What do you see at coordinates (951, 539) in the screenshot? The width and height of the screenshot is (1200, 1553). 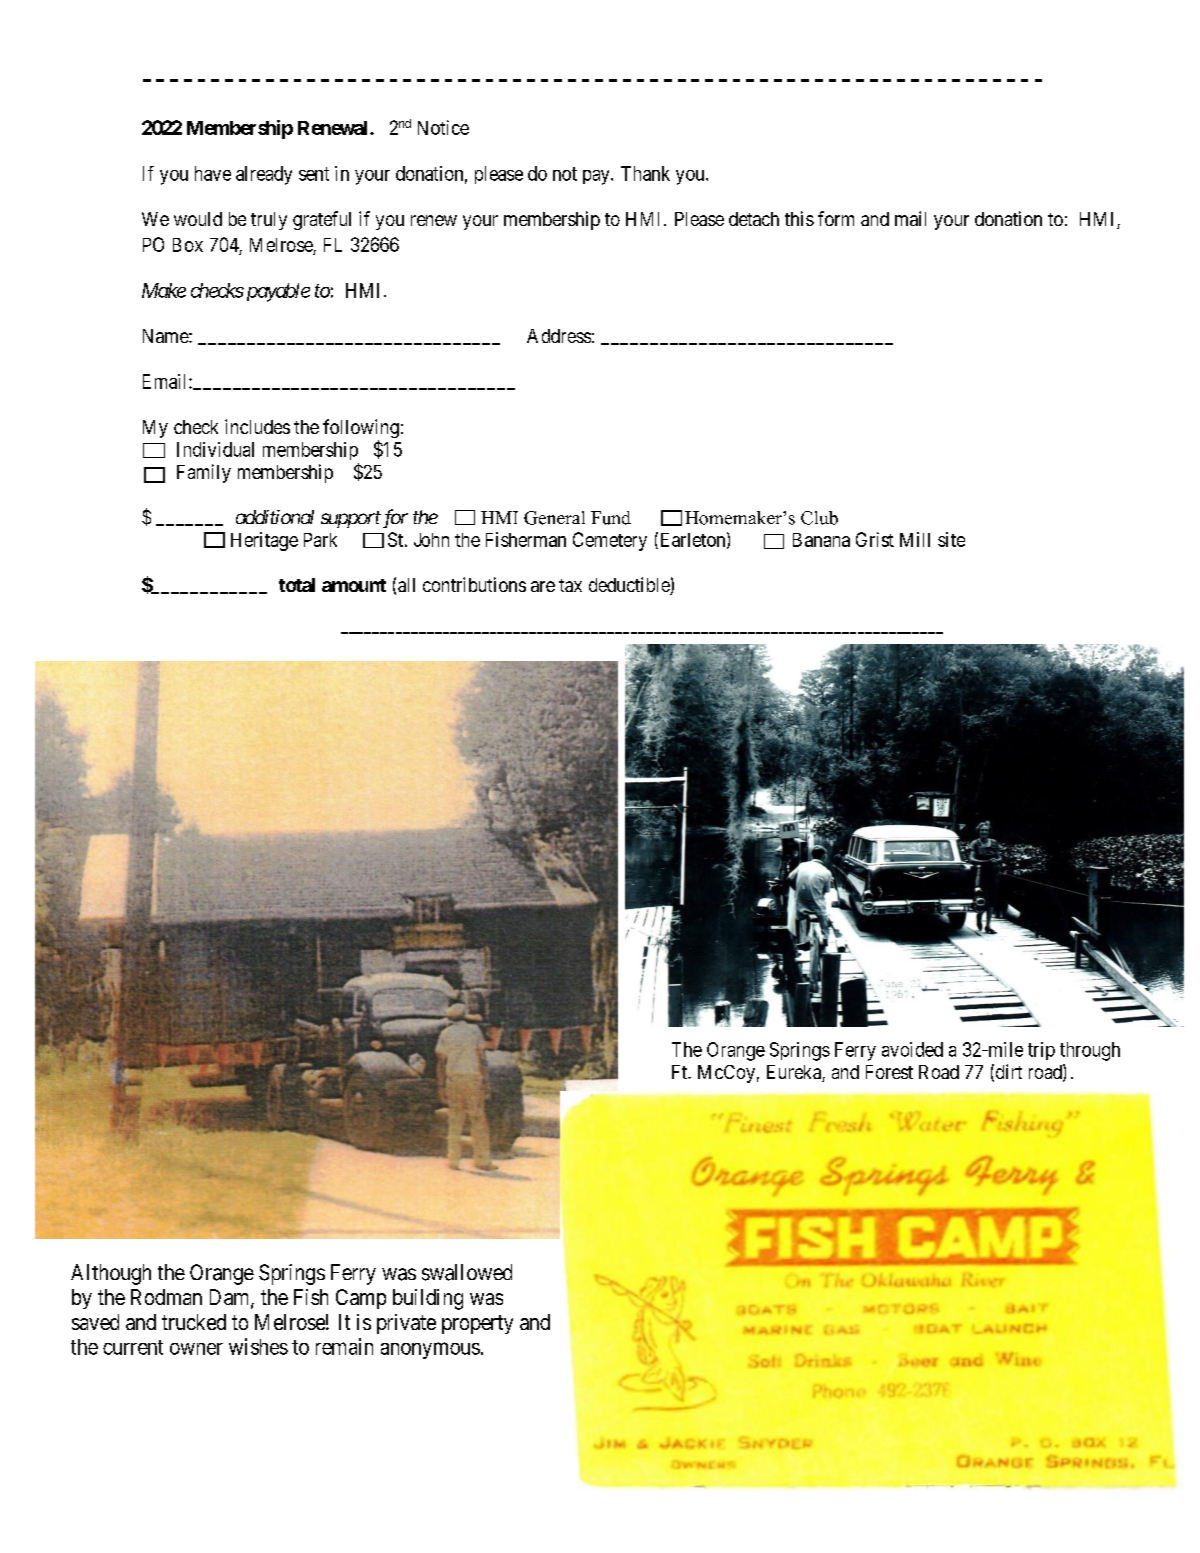 I see `site` at bounding box center [951, 539].
